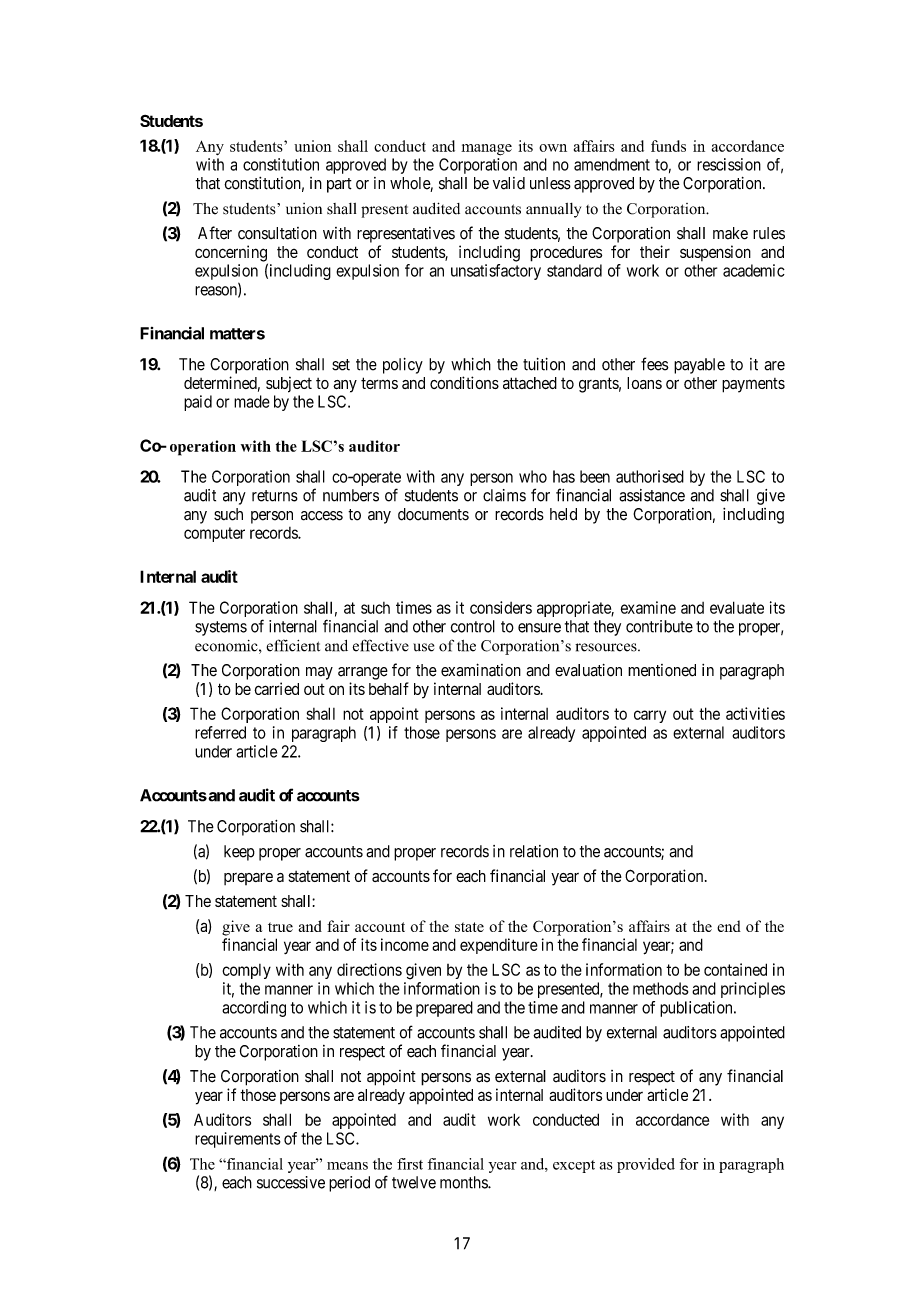 The height and width of the document is (1308, 924). I want to click on provided, so click(646, 1165).
